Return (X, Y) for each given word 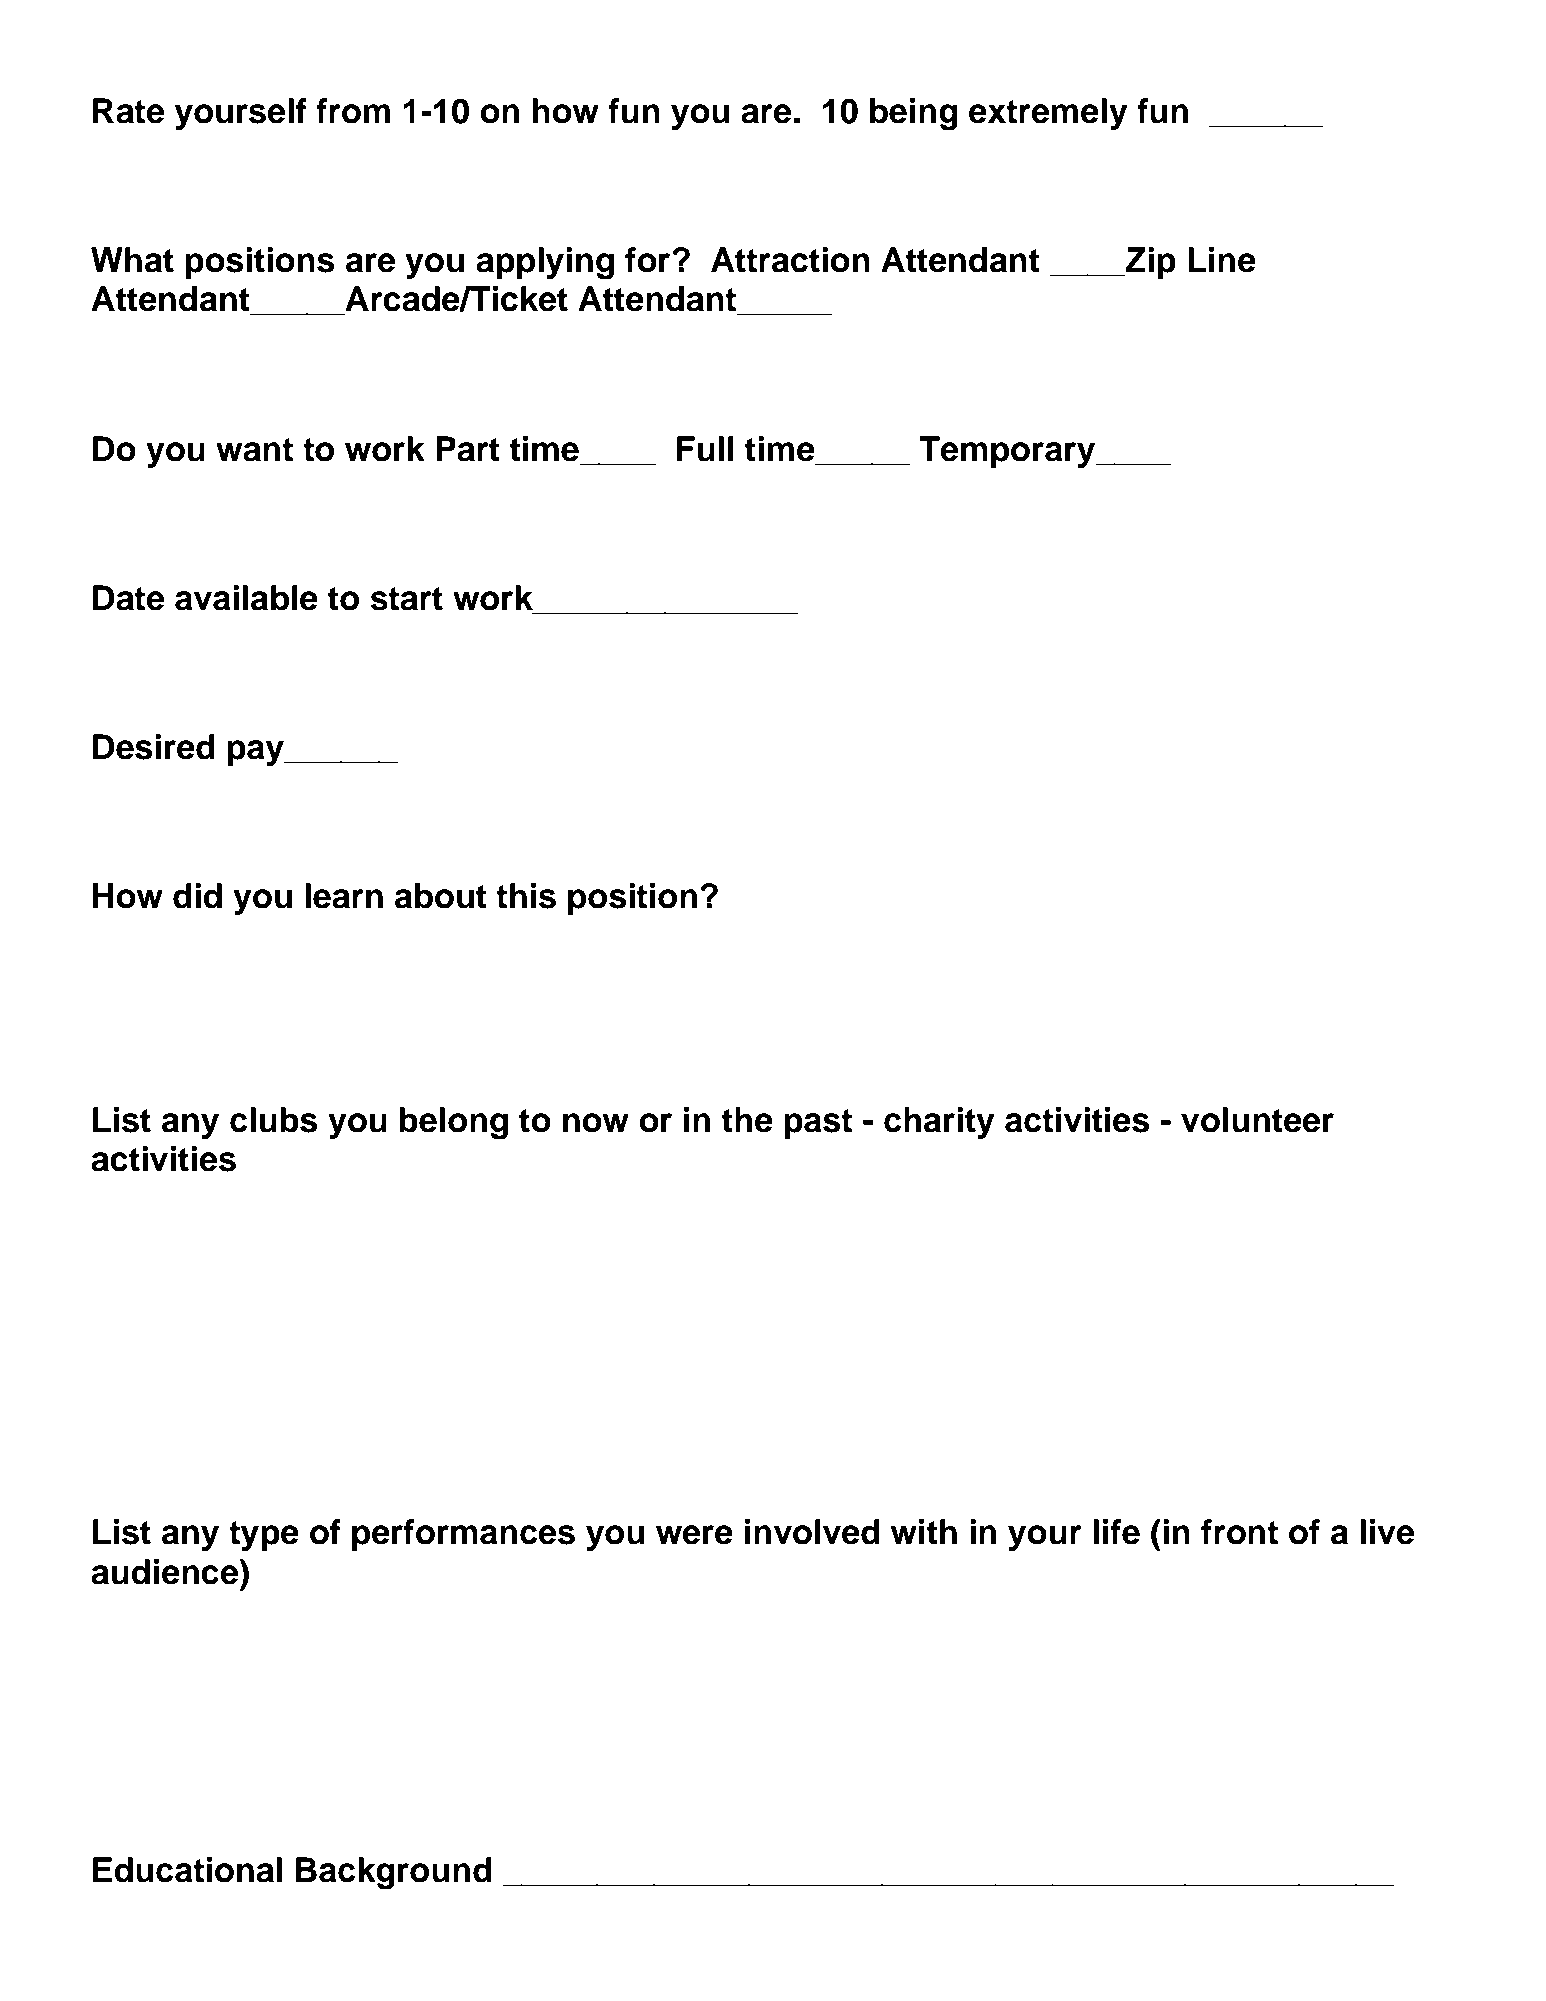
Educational (187, 1870)
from (353, 111)
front (1239, 1532)
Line (1222, 260)
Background (394, 1873)
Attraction (790, 260)
